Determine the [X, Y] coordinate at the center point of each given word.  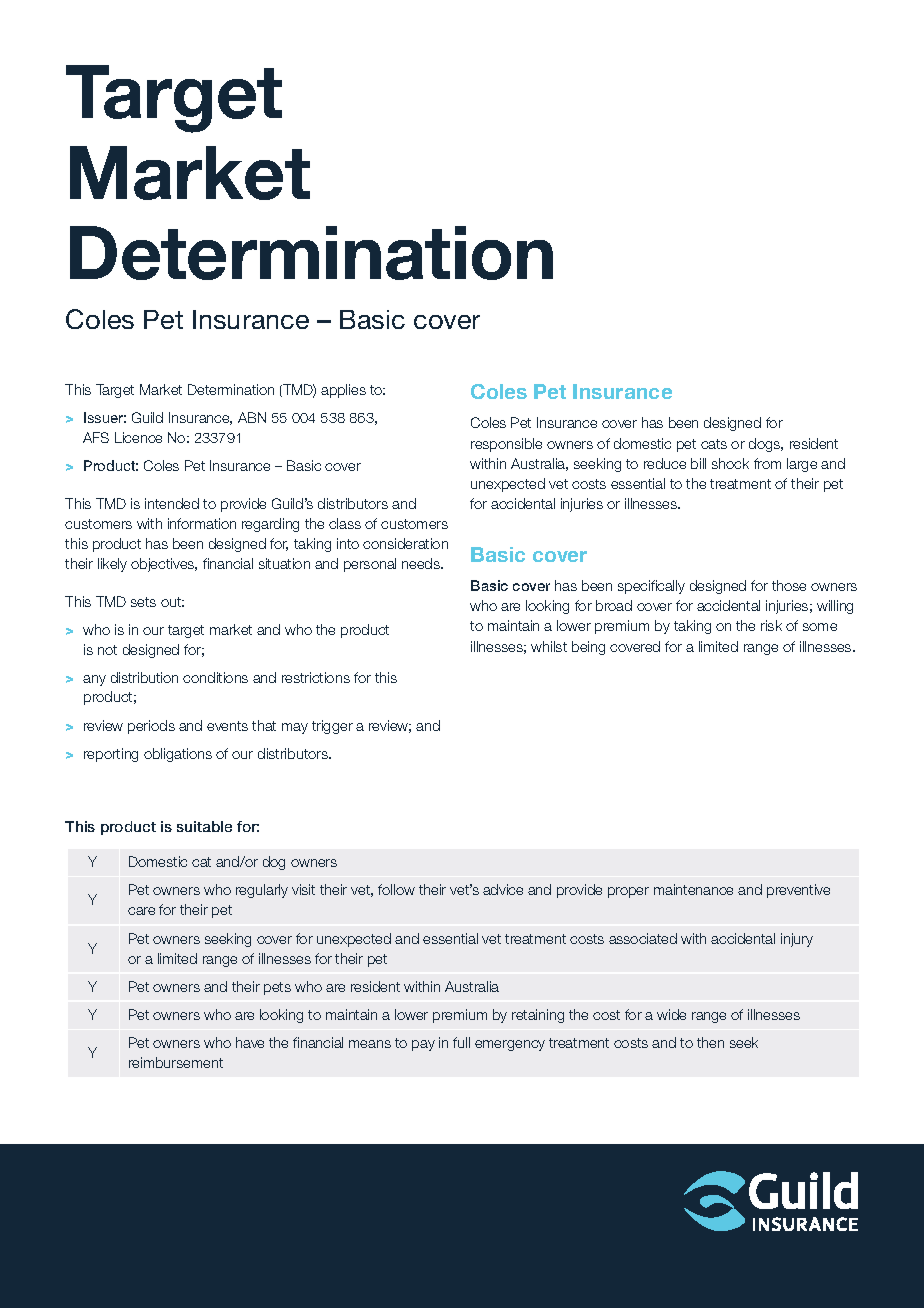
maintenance [693, 889]
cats [714, 444]
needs [422, 563]
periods [151, 727]
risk [771, 625]
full [461, 1042]
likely [112, 565]
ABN [252, 417]
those [789, 585]
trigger [332, 727]
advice [503, 889]
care [141, 911]
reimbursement [176, 1062]
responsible [506, 445]
